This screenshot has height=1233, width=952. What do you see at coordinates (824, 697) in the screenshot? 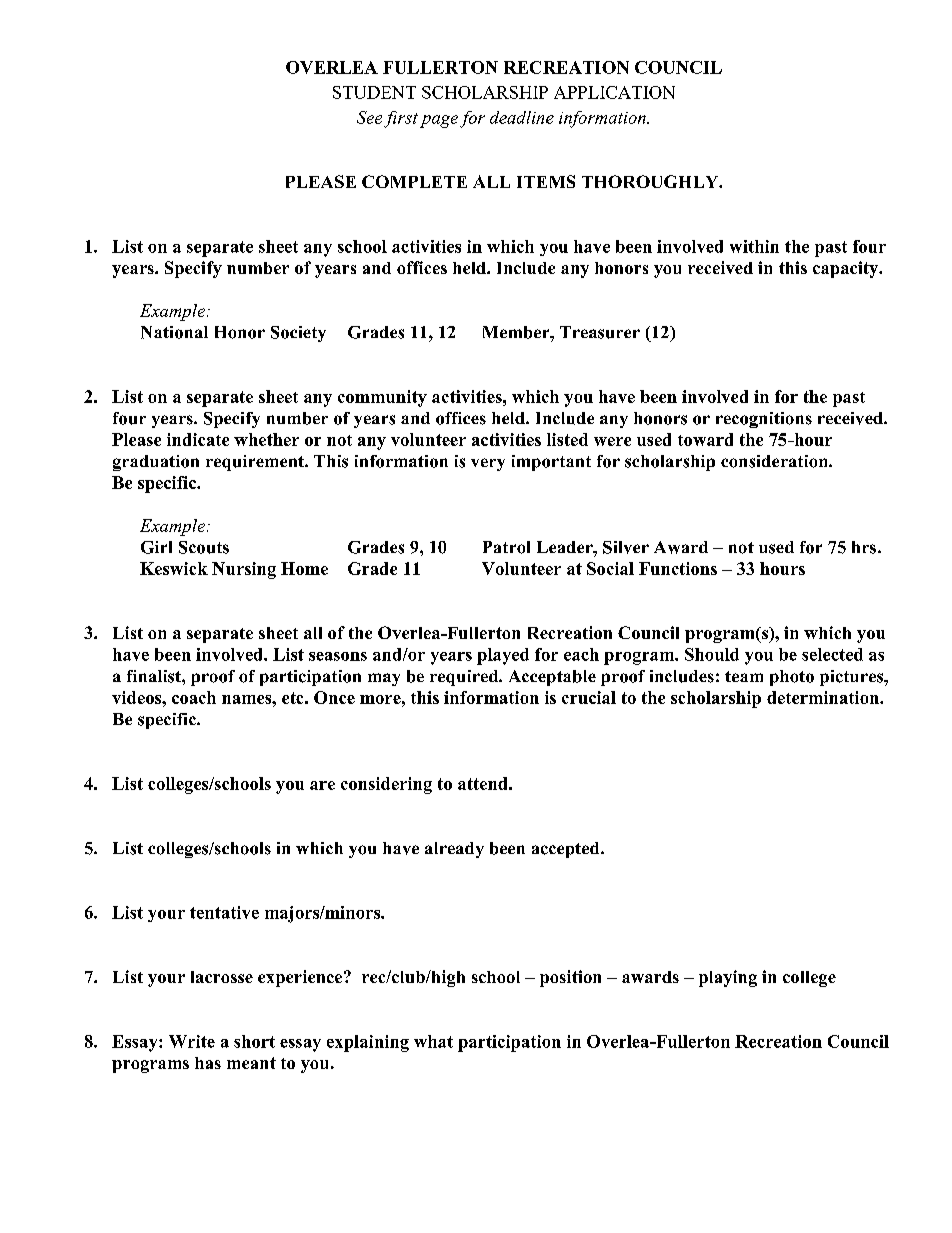
I see `determination` at bounding box center [824, 697].
